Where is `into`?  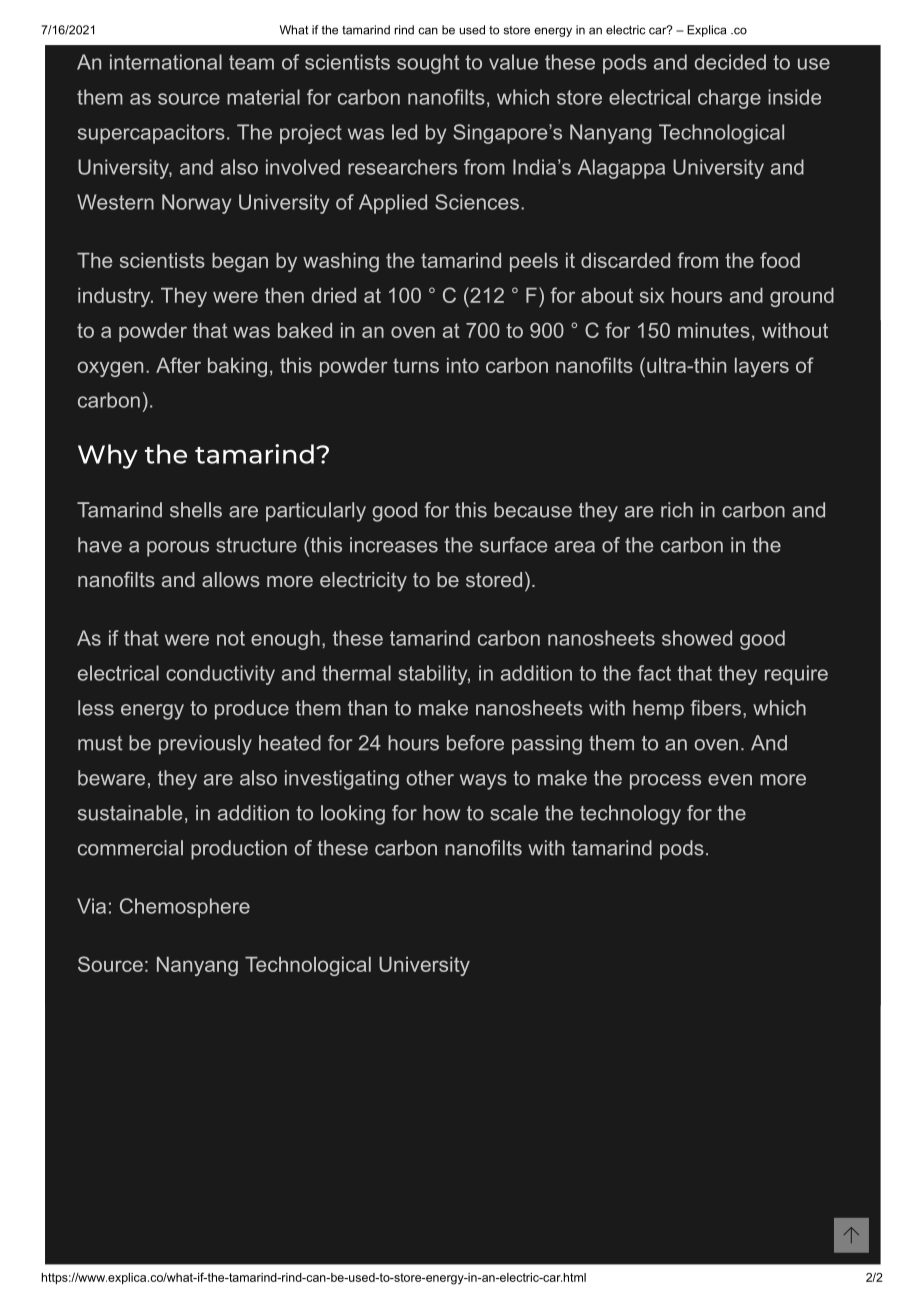 into is located at coordinates (463, 365).
